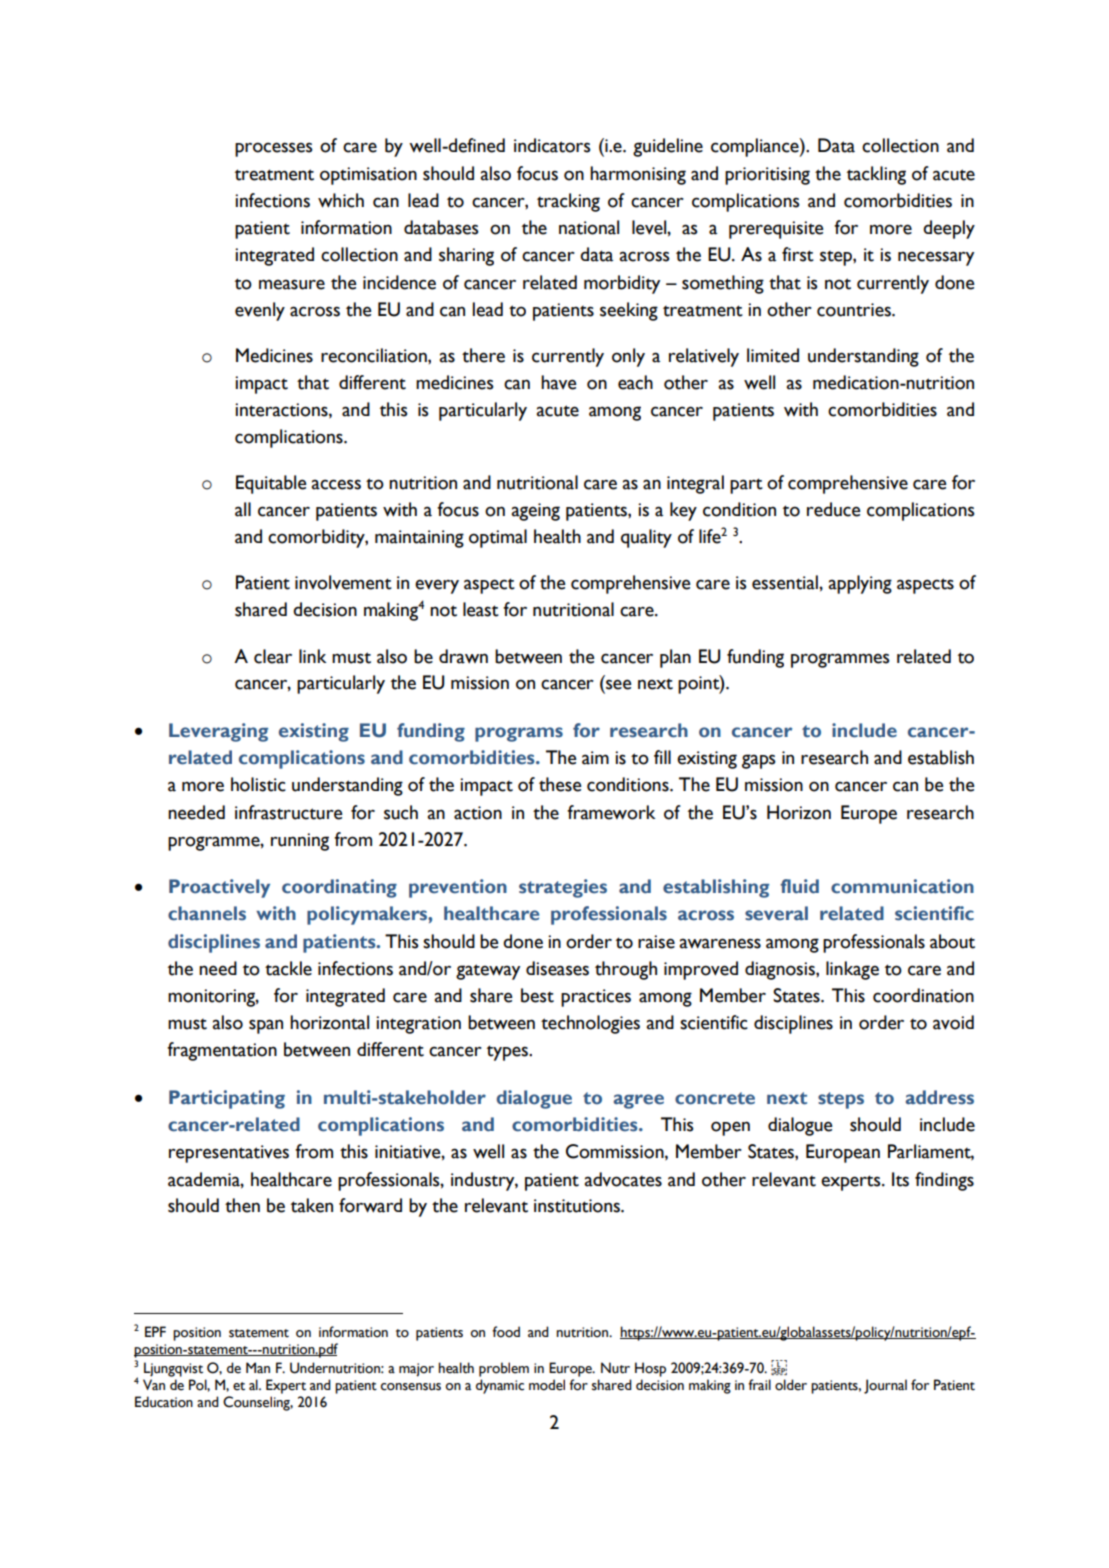 The image size is (1109, 1568). Describe the element at coordinates (258, 1367) in the page. I see `Man` at that location.
